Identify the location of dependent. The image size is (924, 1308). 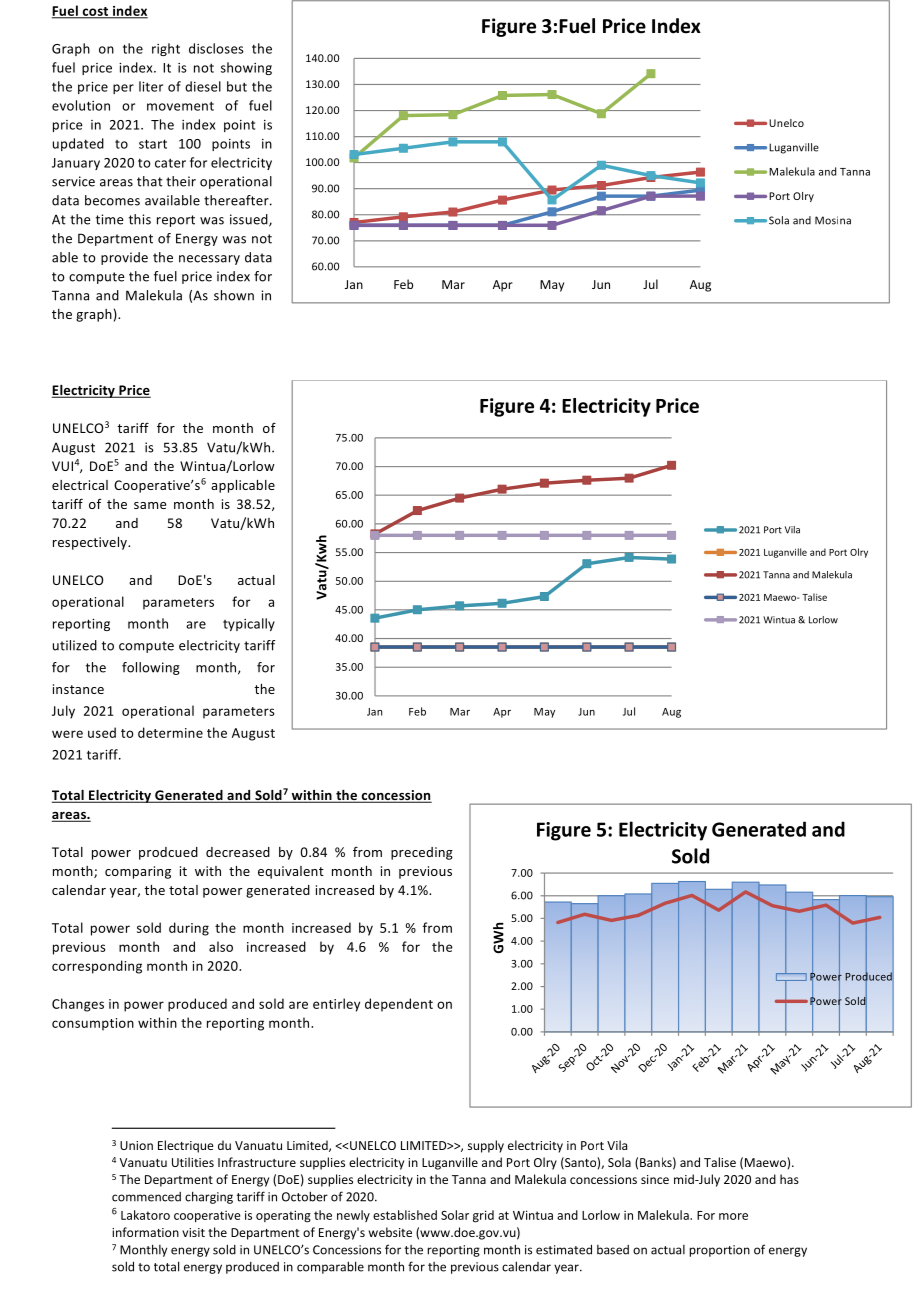
(399, 1005).
